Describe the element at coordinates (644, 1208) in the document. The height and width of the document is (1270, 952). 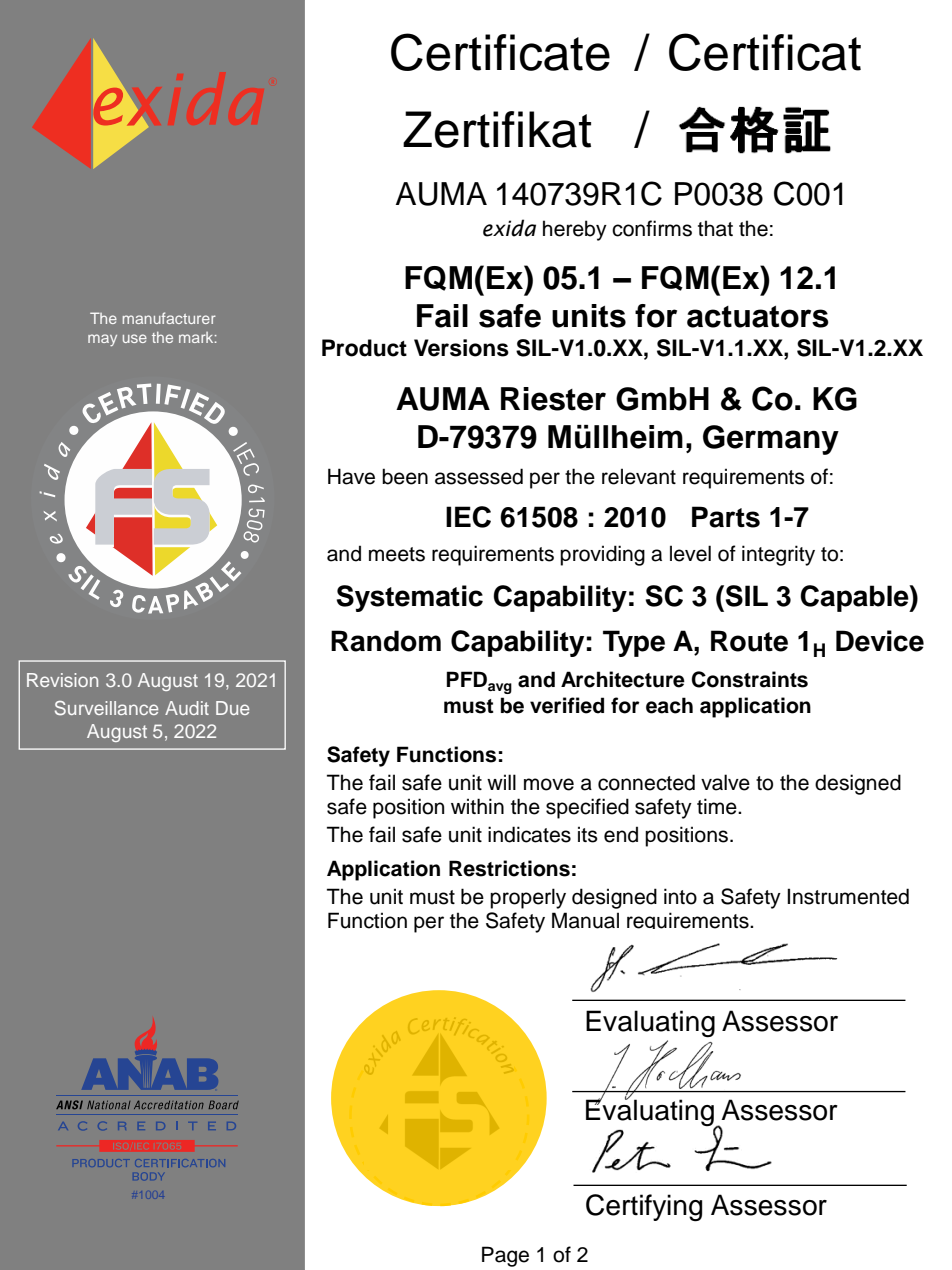
I see `Certifying` at that location.
